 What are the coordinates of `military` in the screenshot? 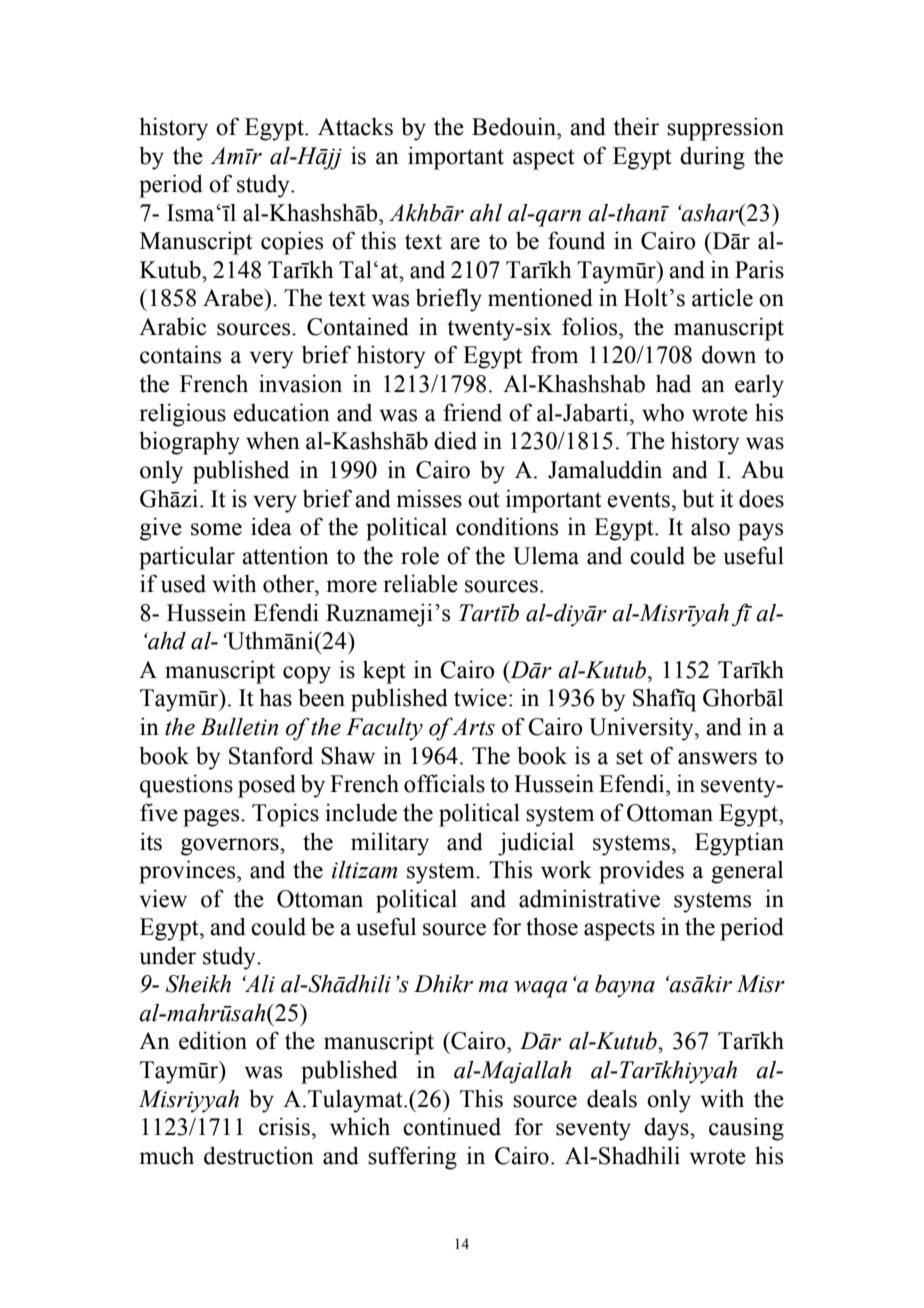 It's located at (390, 844).
